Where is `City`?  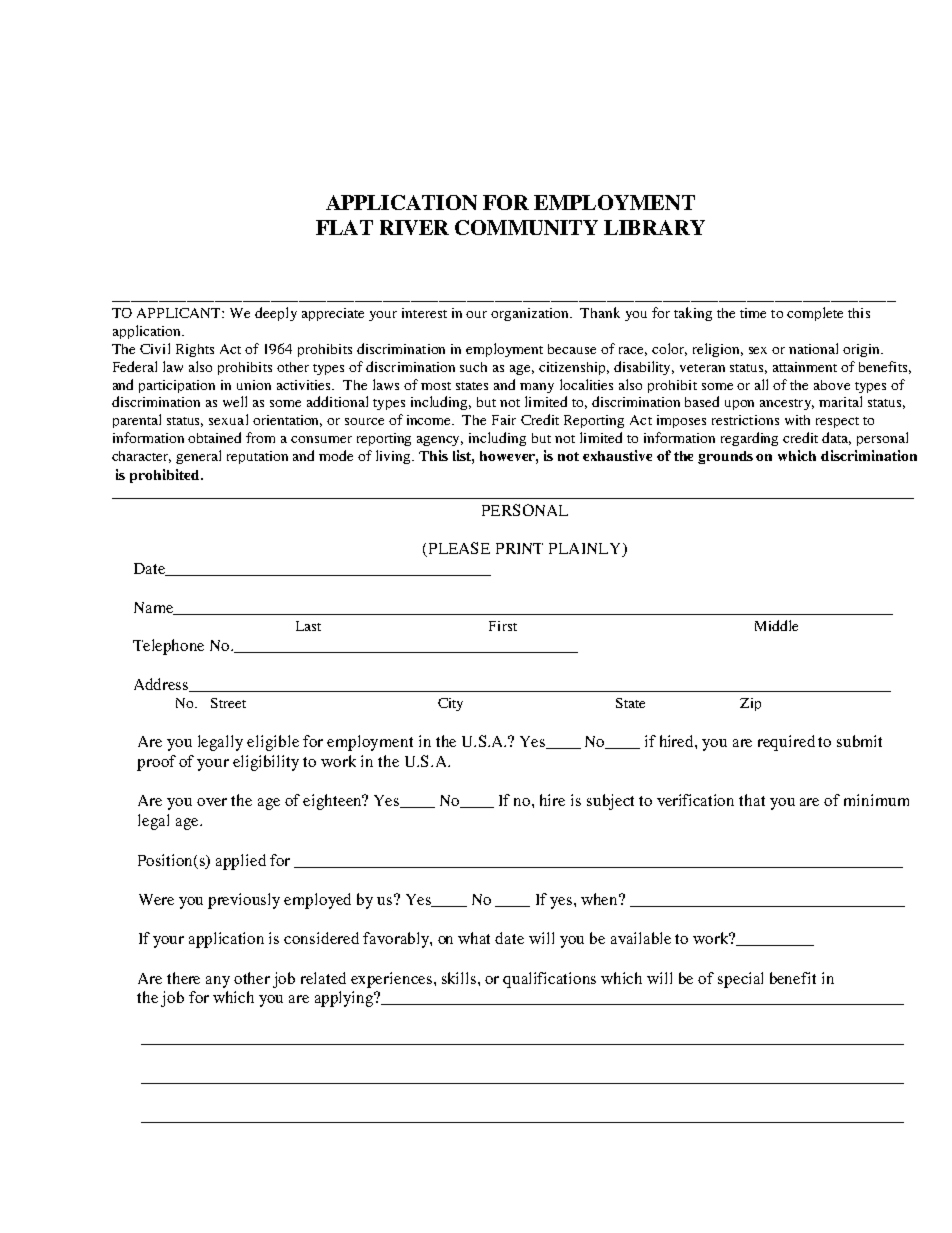 City is located at coordinates (450, 704).
